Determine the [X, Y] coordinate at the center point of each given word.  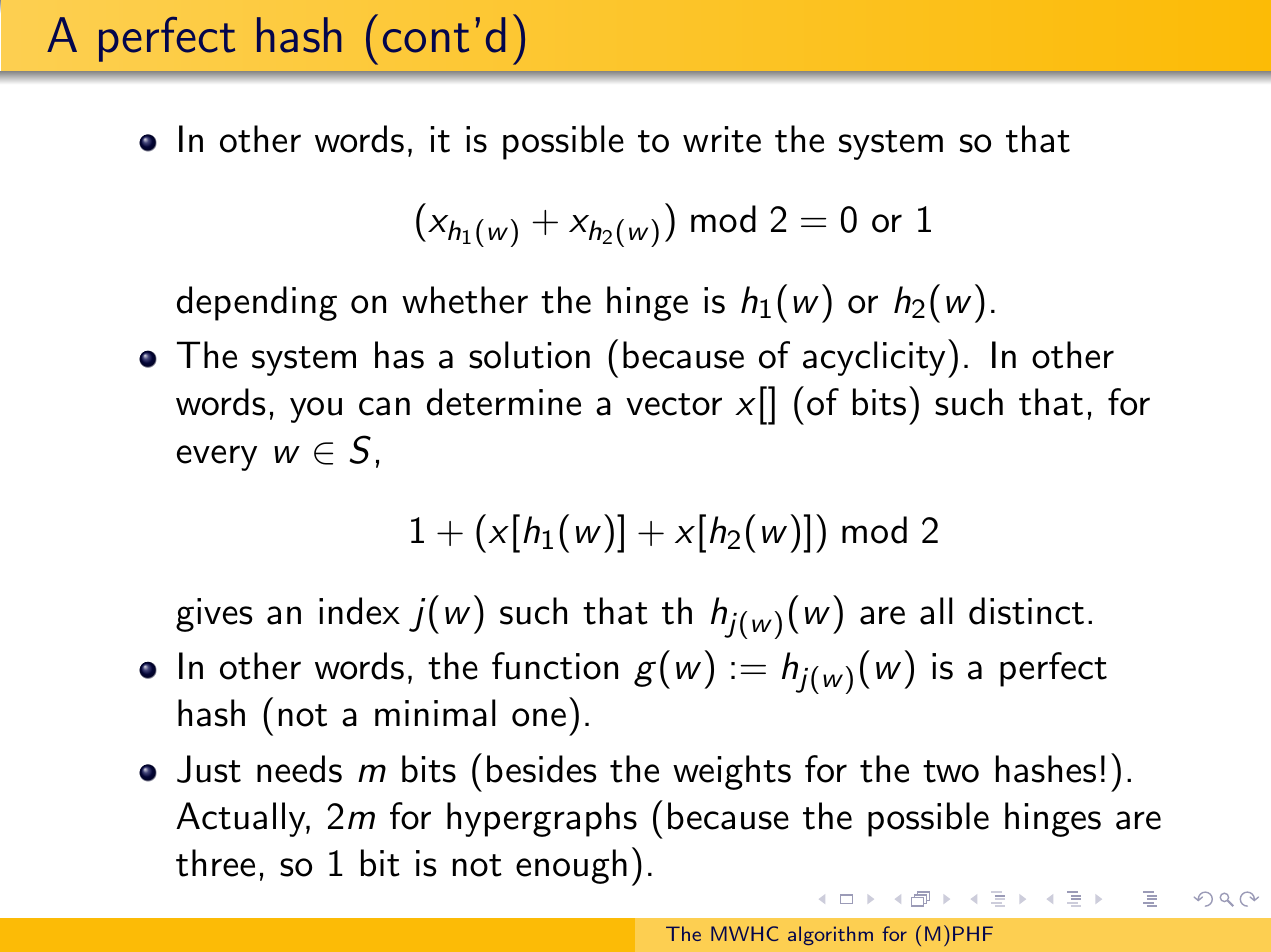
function [555, 666]
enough [571, 866]
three [215, 863]
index [359, 611]
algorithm [830, 935]
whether [465, 300]
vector [674, 404]
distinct [1026, 611]
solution [529, 355]
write [722, 139]
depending [257, 303]
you [316, 410]
